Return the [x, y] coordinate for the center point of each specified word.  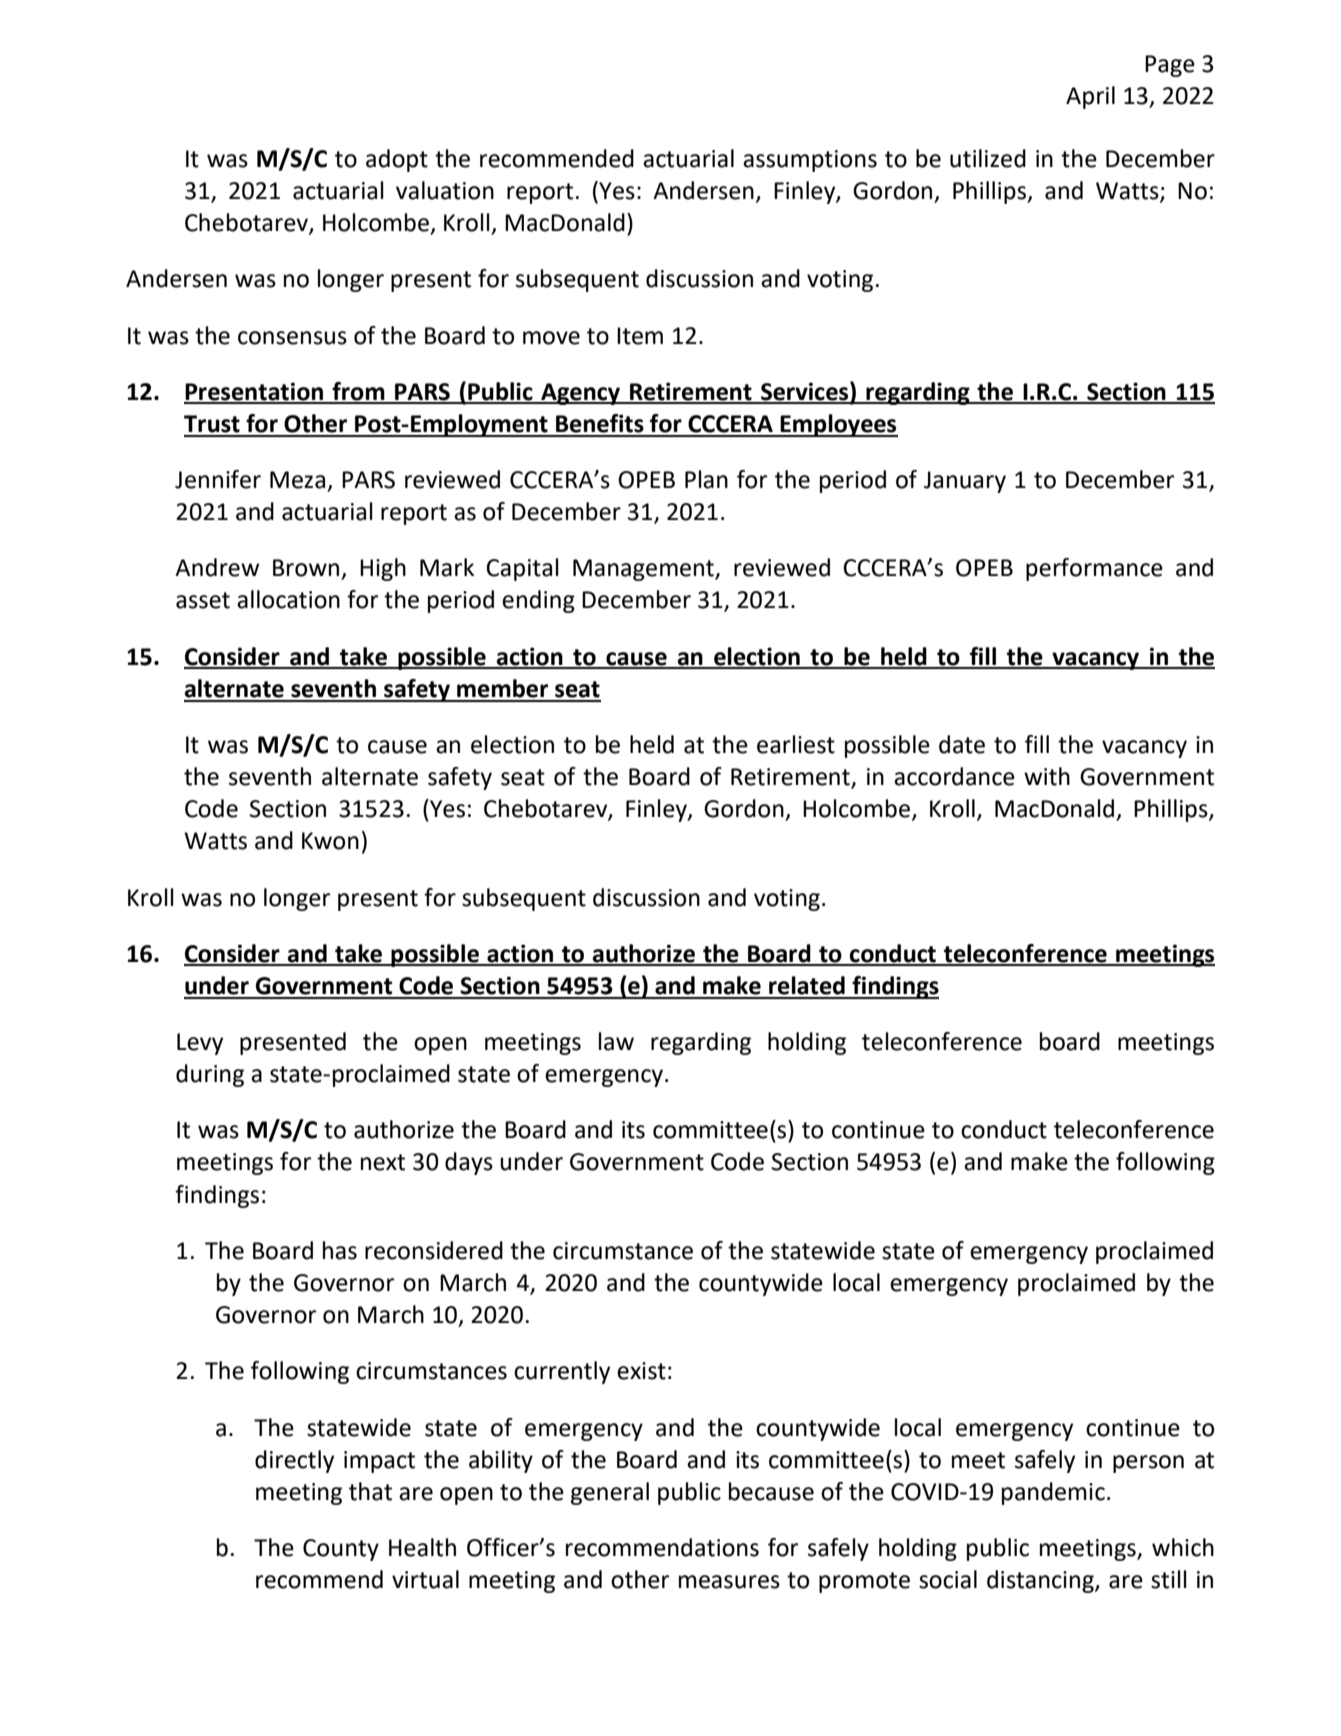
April [1090, 97]
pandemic [1053, 1493]
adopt [397, 160]
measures [729, 1582]
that [370, 1491]
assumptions [810, 161]
